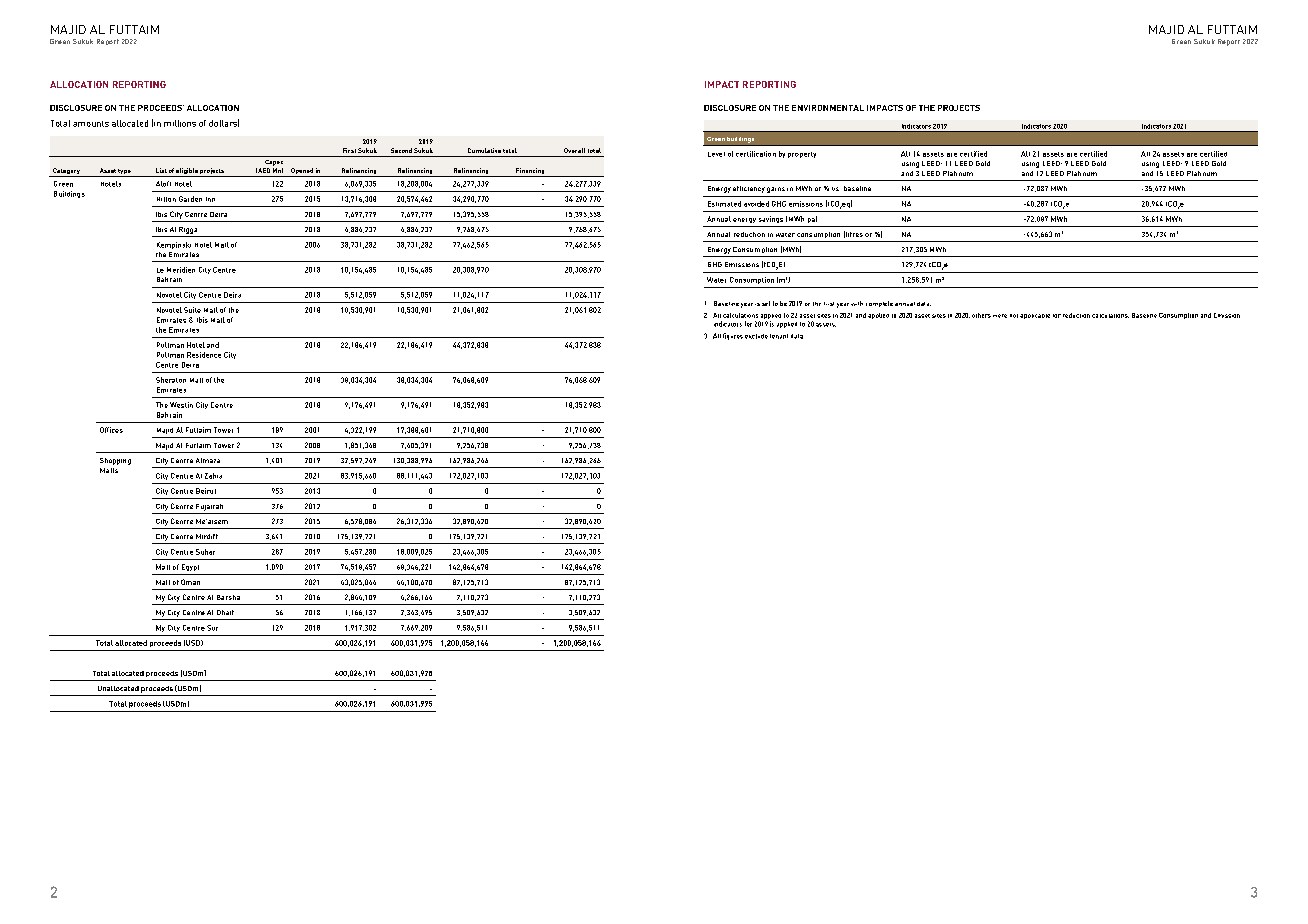 The image size is (1308, 924). I want to click on millions, so click(180, 123).
